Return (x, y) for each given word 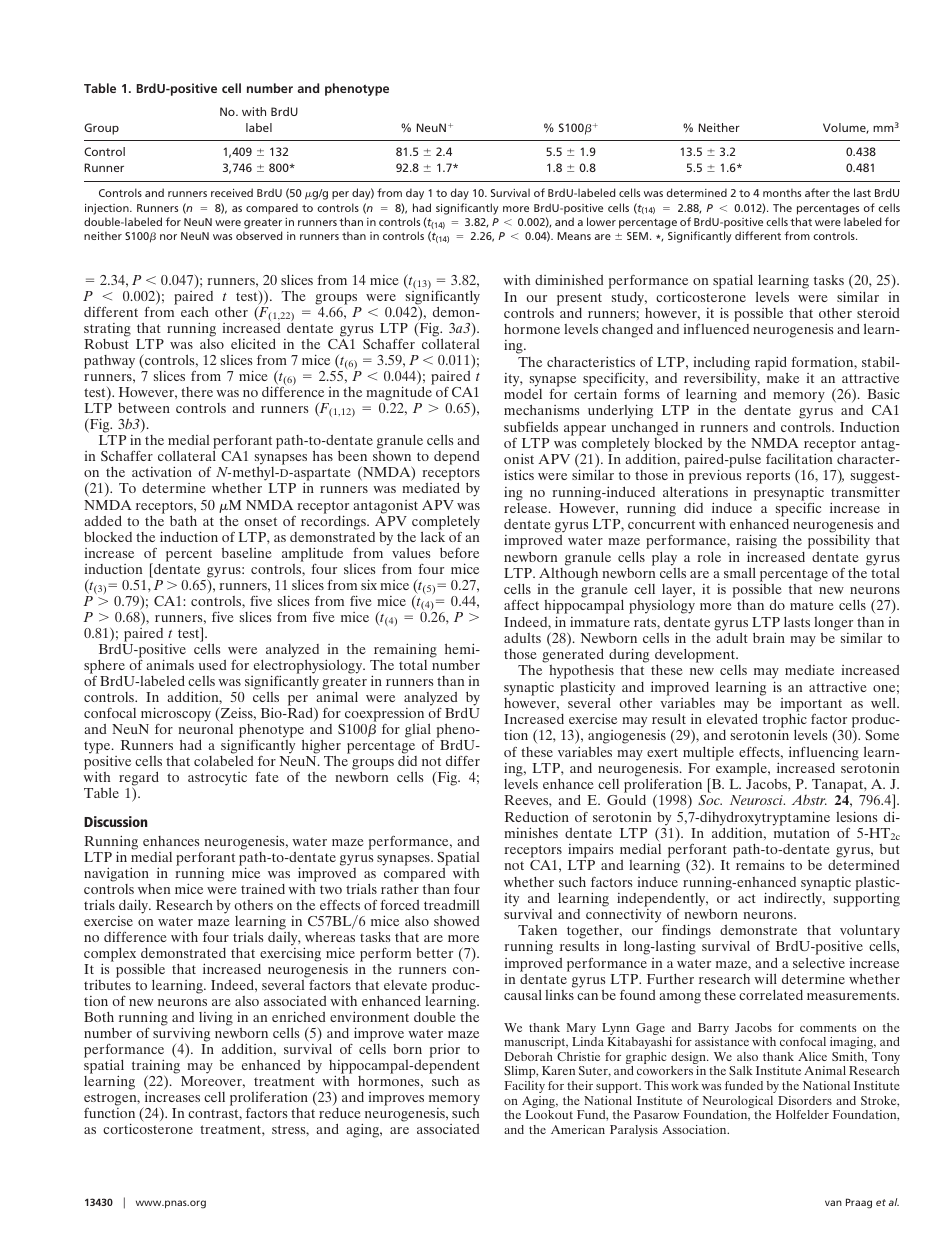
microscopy (176, 714)
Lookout (549, 1114)
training (156, 1066)
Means (574, 236)
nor (168, 237)
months (782, 192)
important (811, 706)
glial (418, 731)
